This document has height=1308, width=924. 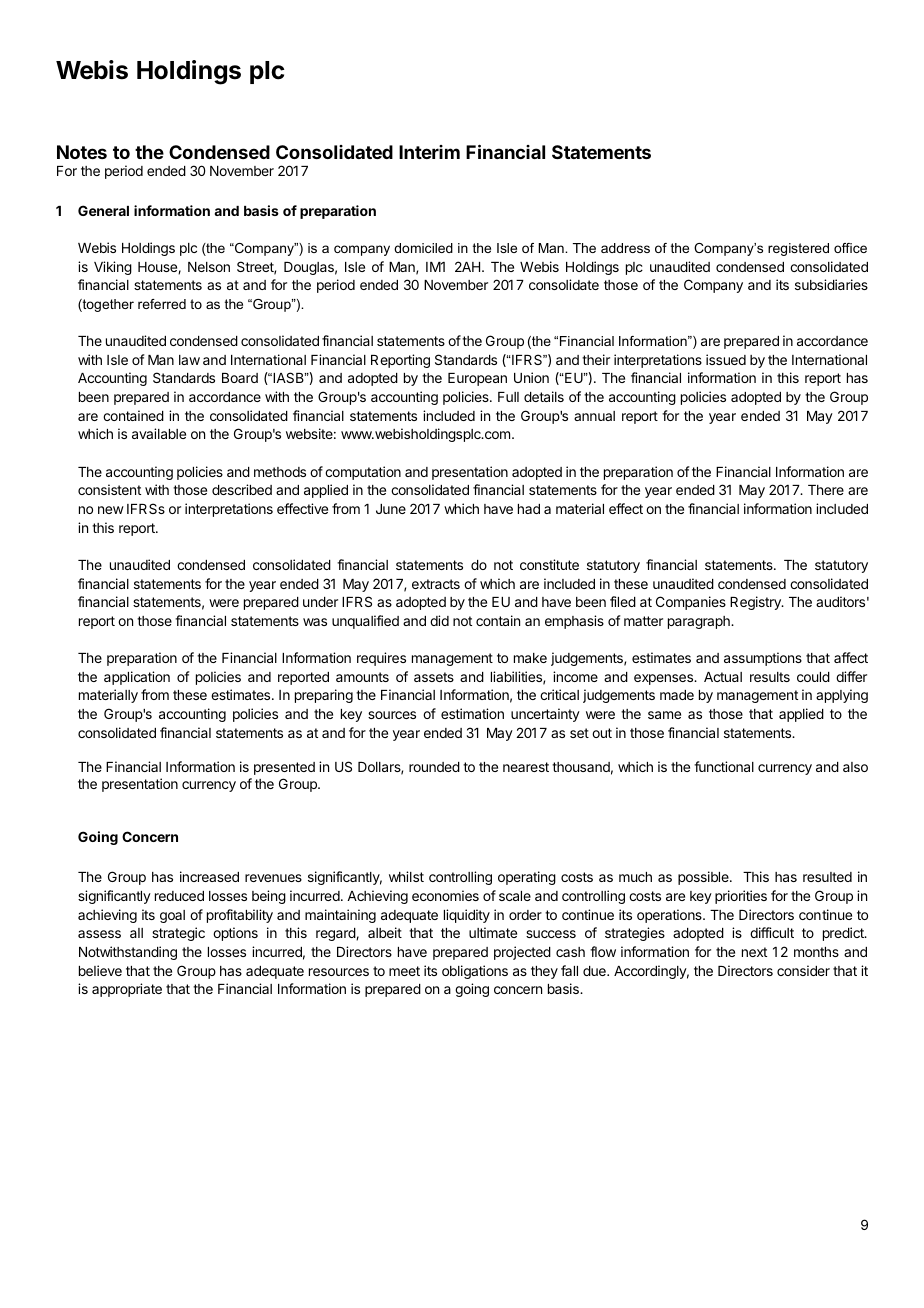 What do you see at coordinates (178, 934) in the document?
I see `strategic` at bounding box center [178, 934].
